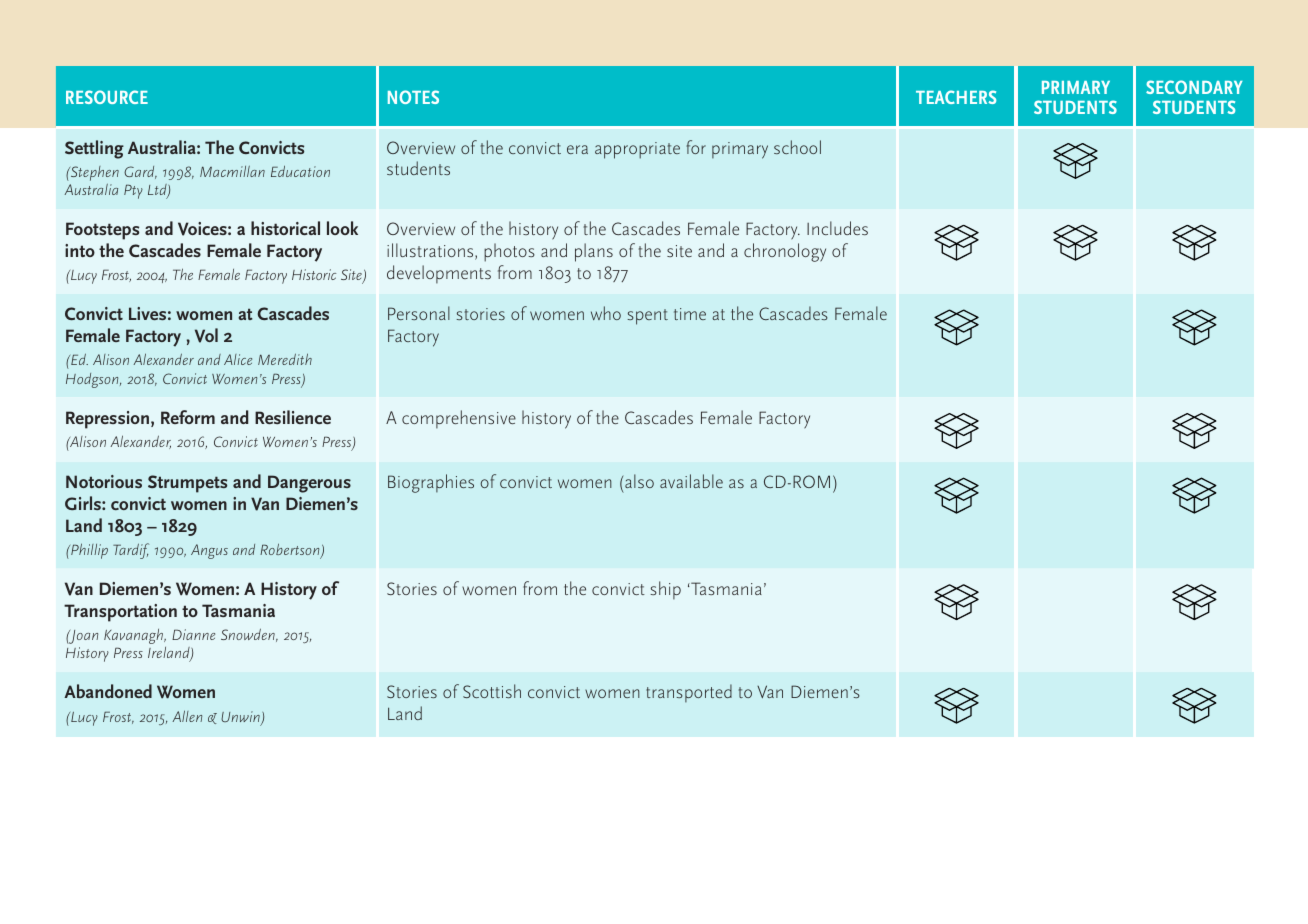  I want to click on RESOURCE, so click(107, 97).
